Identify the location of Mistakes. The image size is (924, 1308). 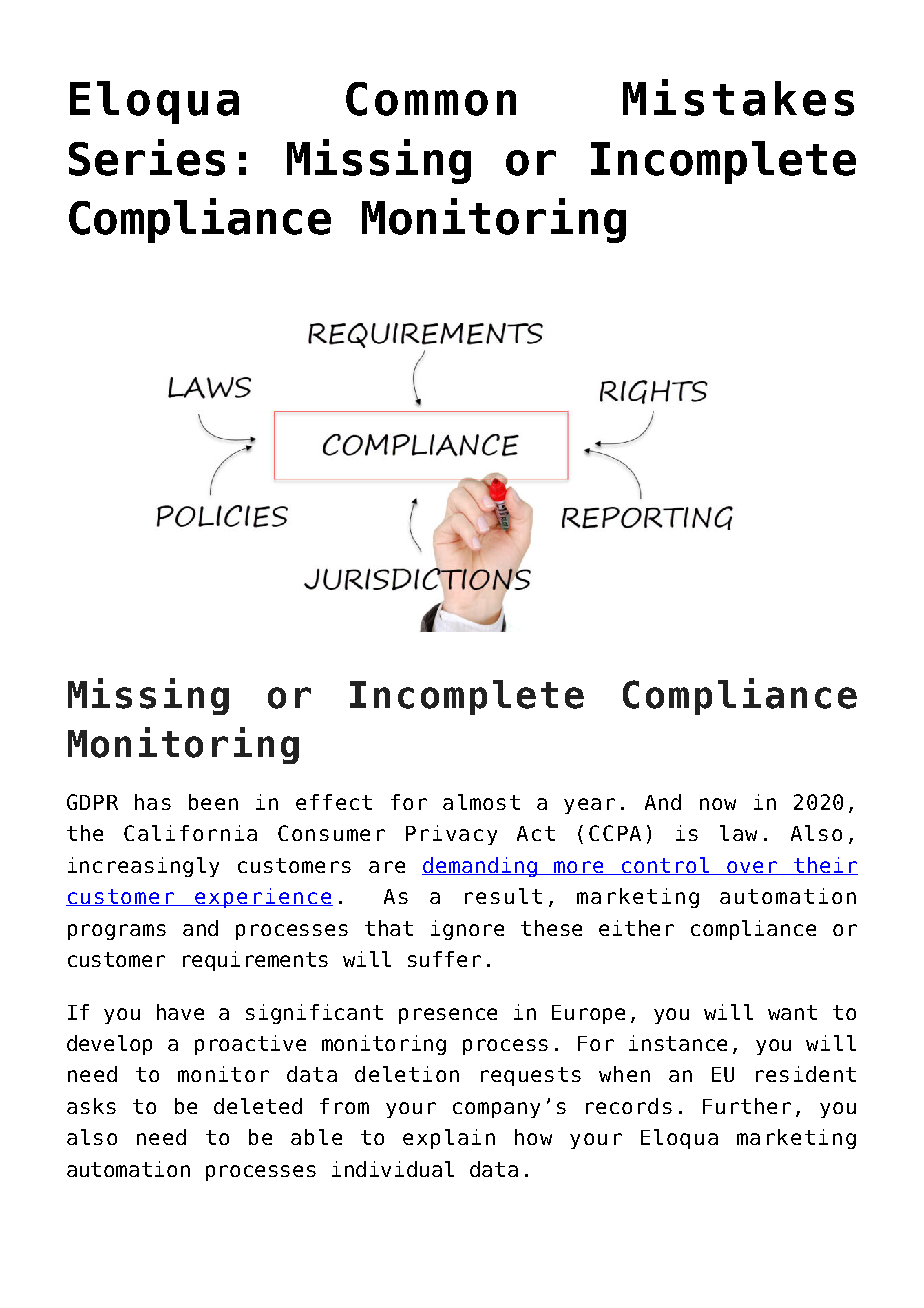
(738, 97).
